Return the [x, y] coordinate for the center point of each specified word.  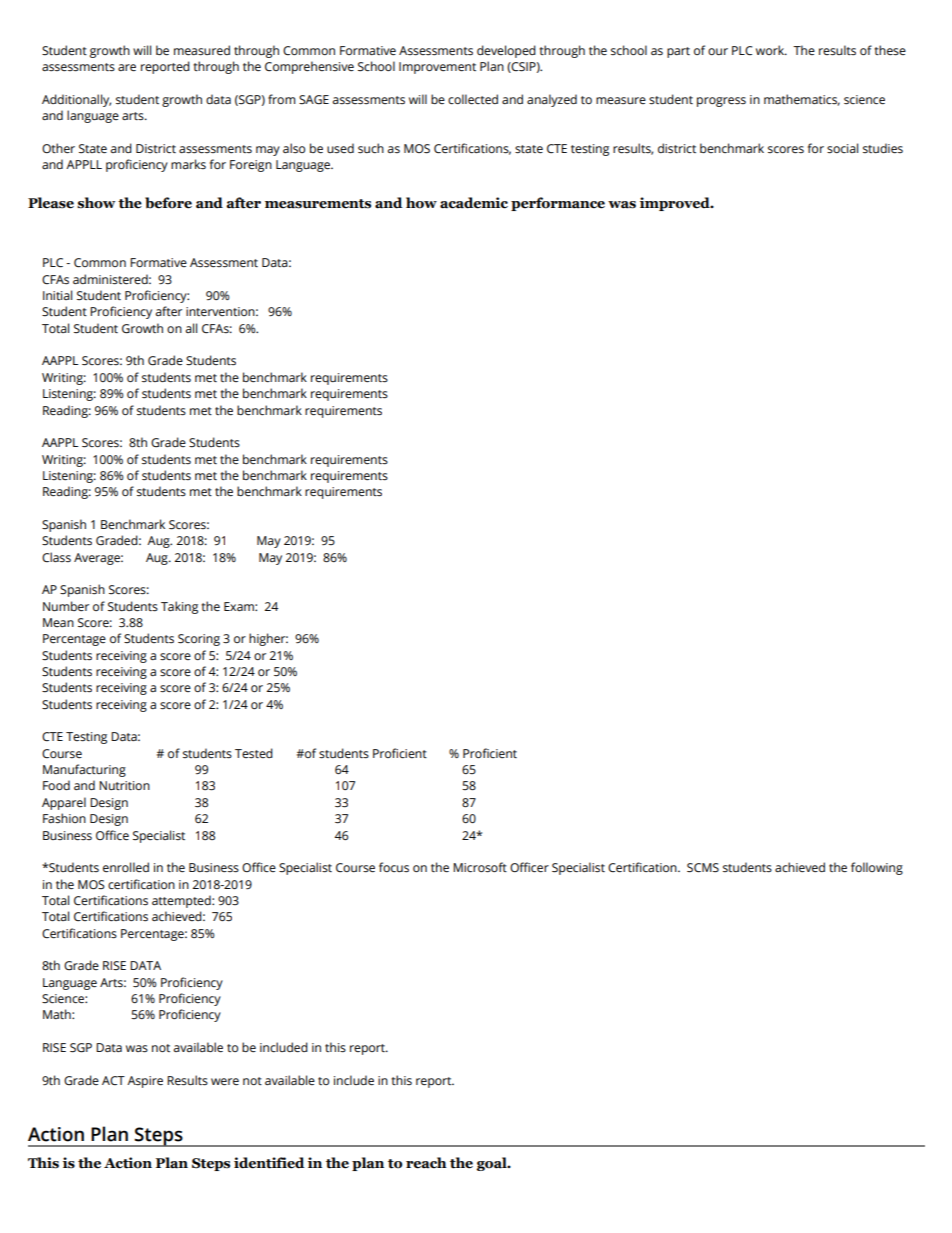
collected [473, 99]
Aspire [145, 1082]
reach [426, 1163]
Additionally [76, 100]
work [771, 50]
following [877, 868]
